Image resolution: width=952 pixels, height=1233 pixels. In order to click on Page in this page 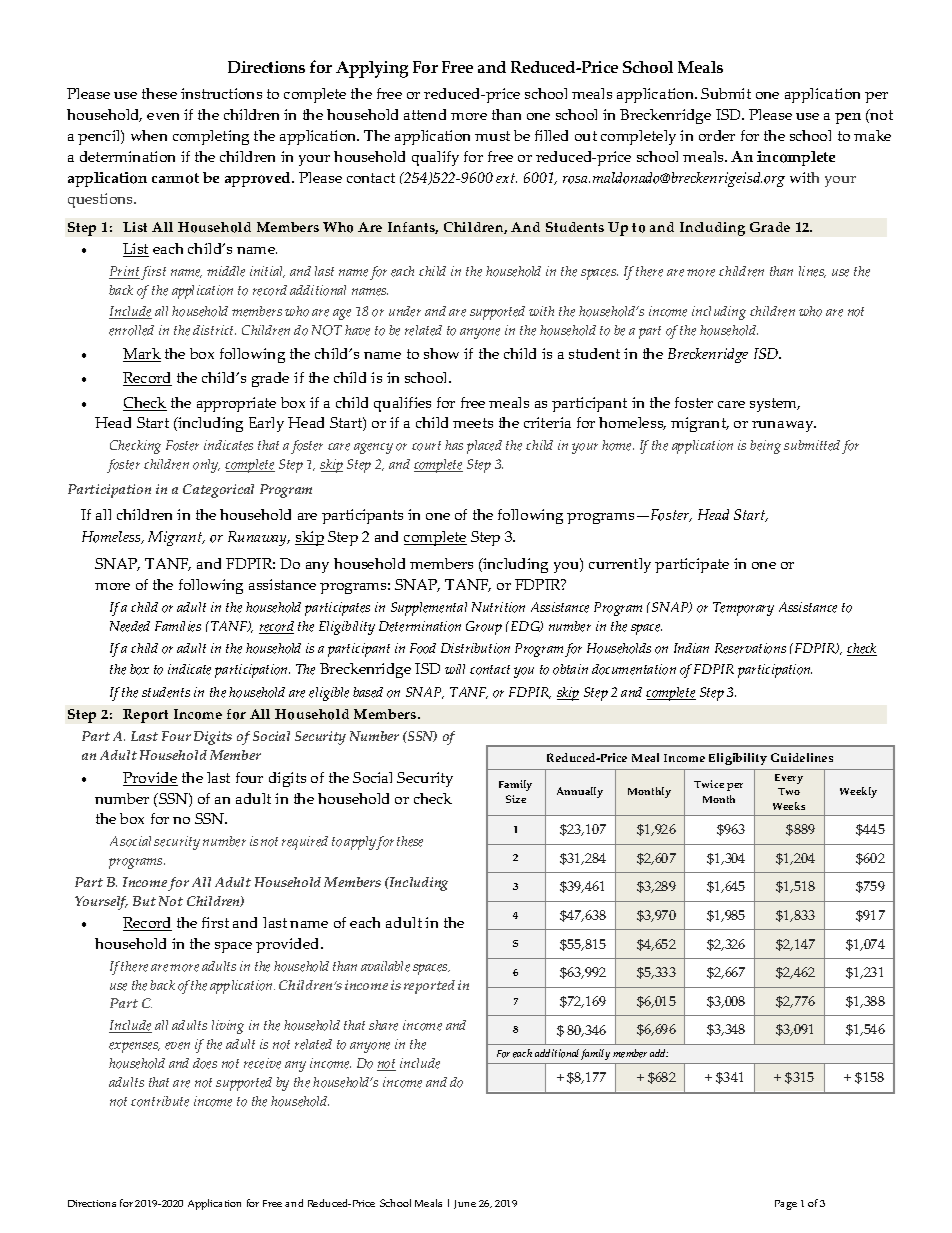, I will do `click(786, 1205)`.
